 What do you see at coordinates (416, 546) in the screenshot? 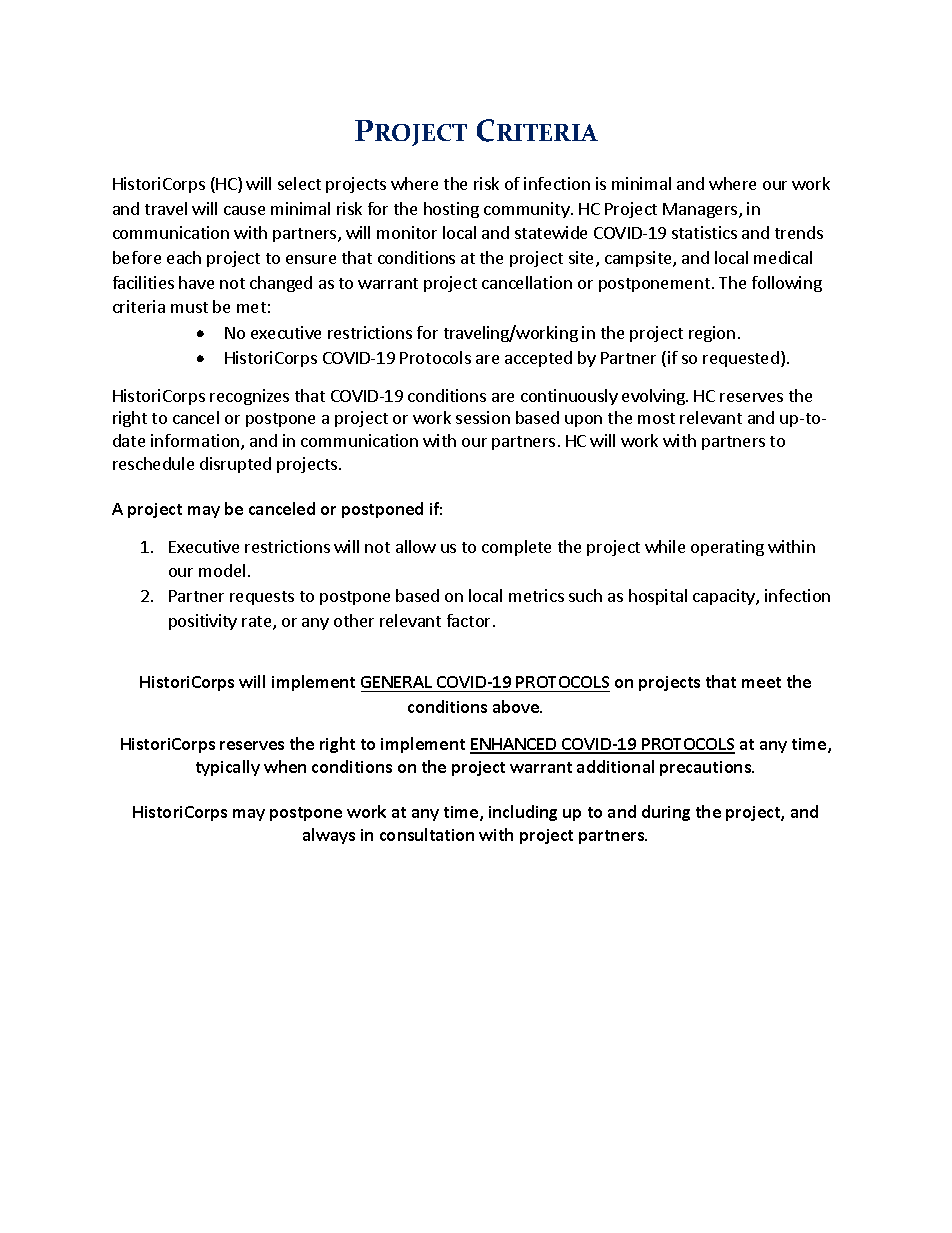
I see `allow` at bounding box center [416, 546].
